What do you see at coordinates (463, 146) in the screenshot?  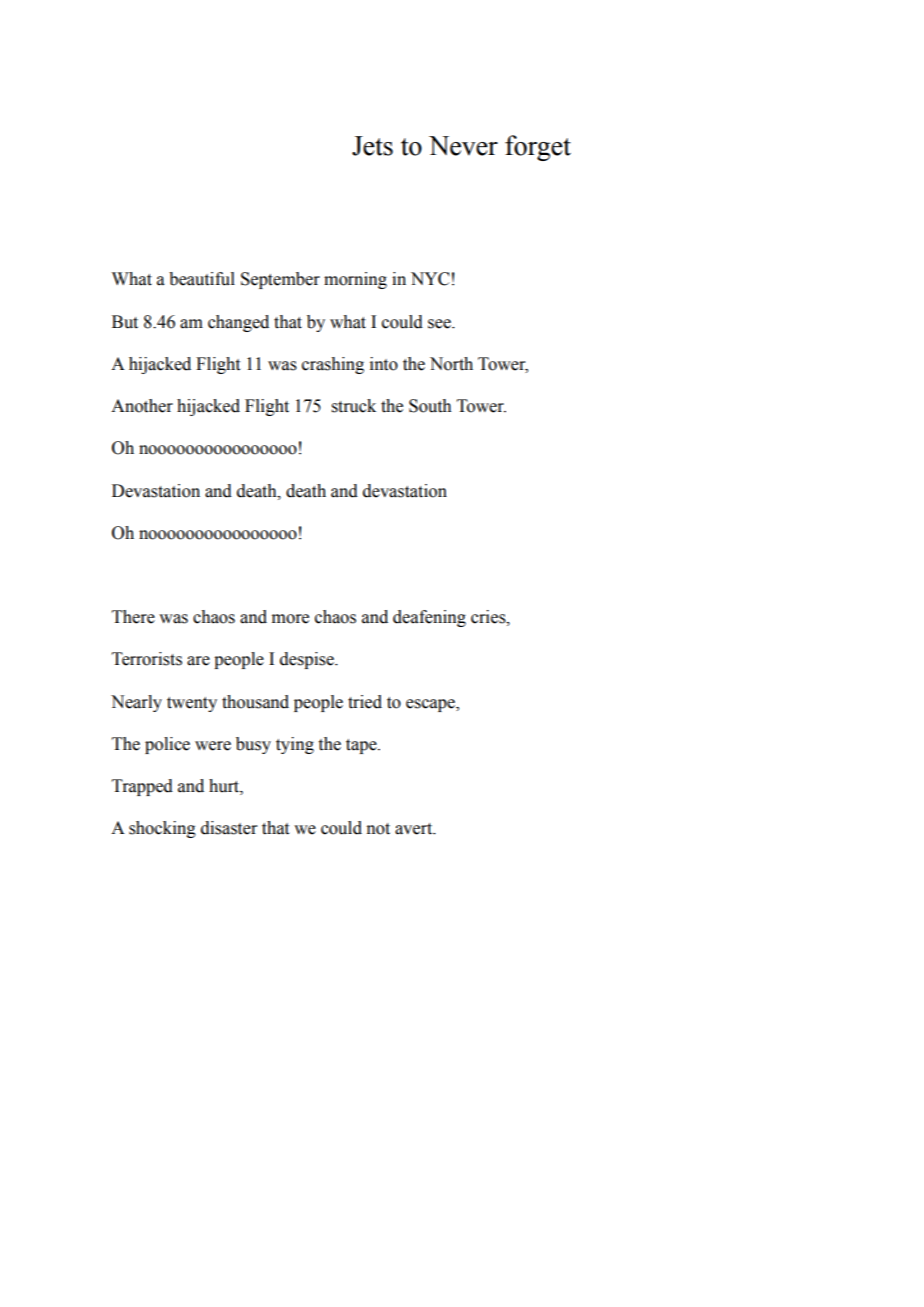 I see `Never` at bounding box center [463, 146].
